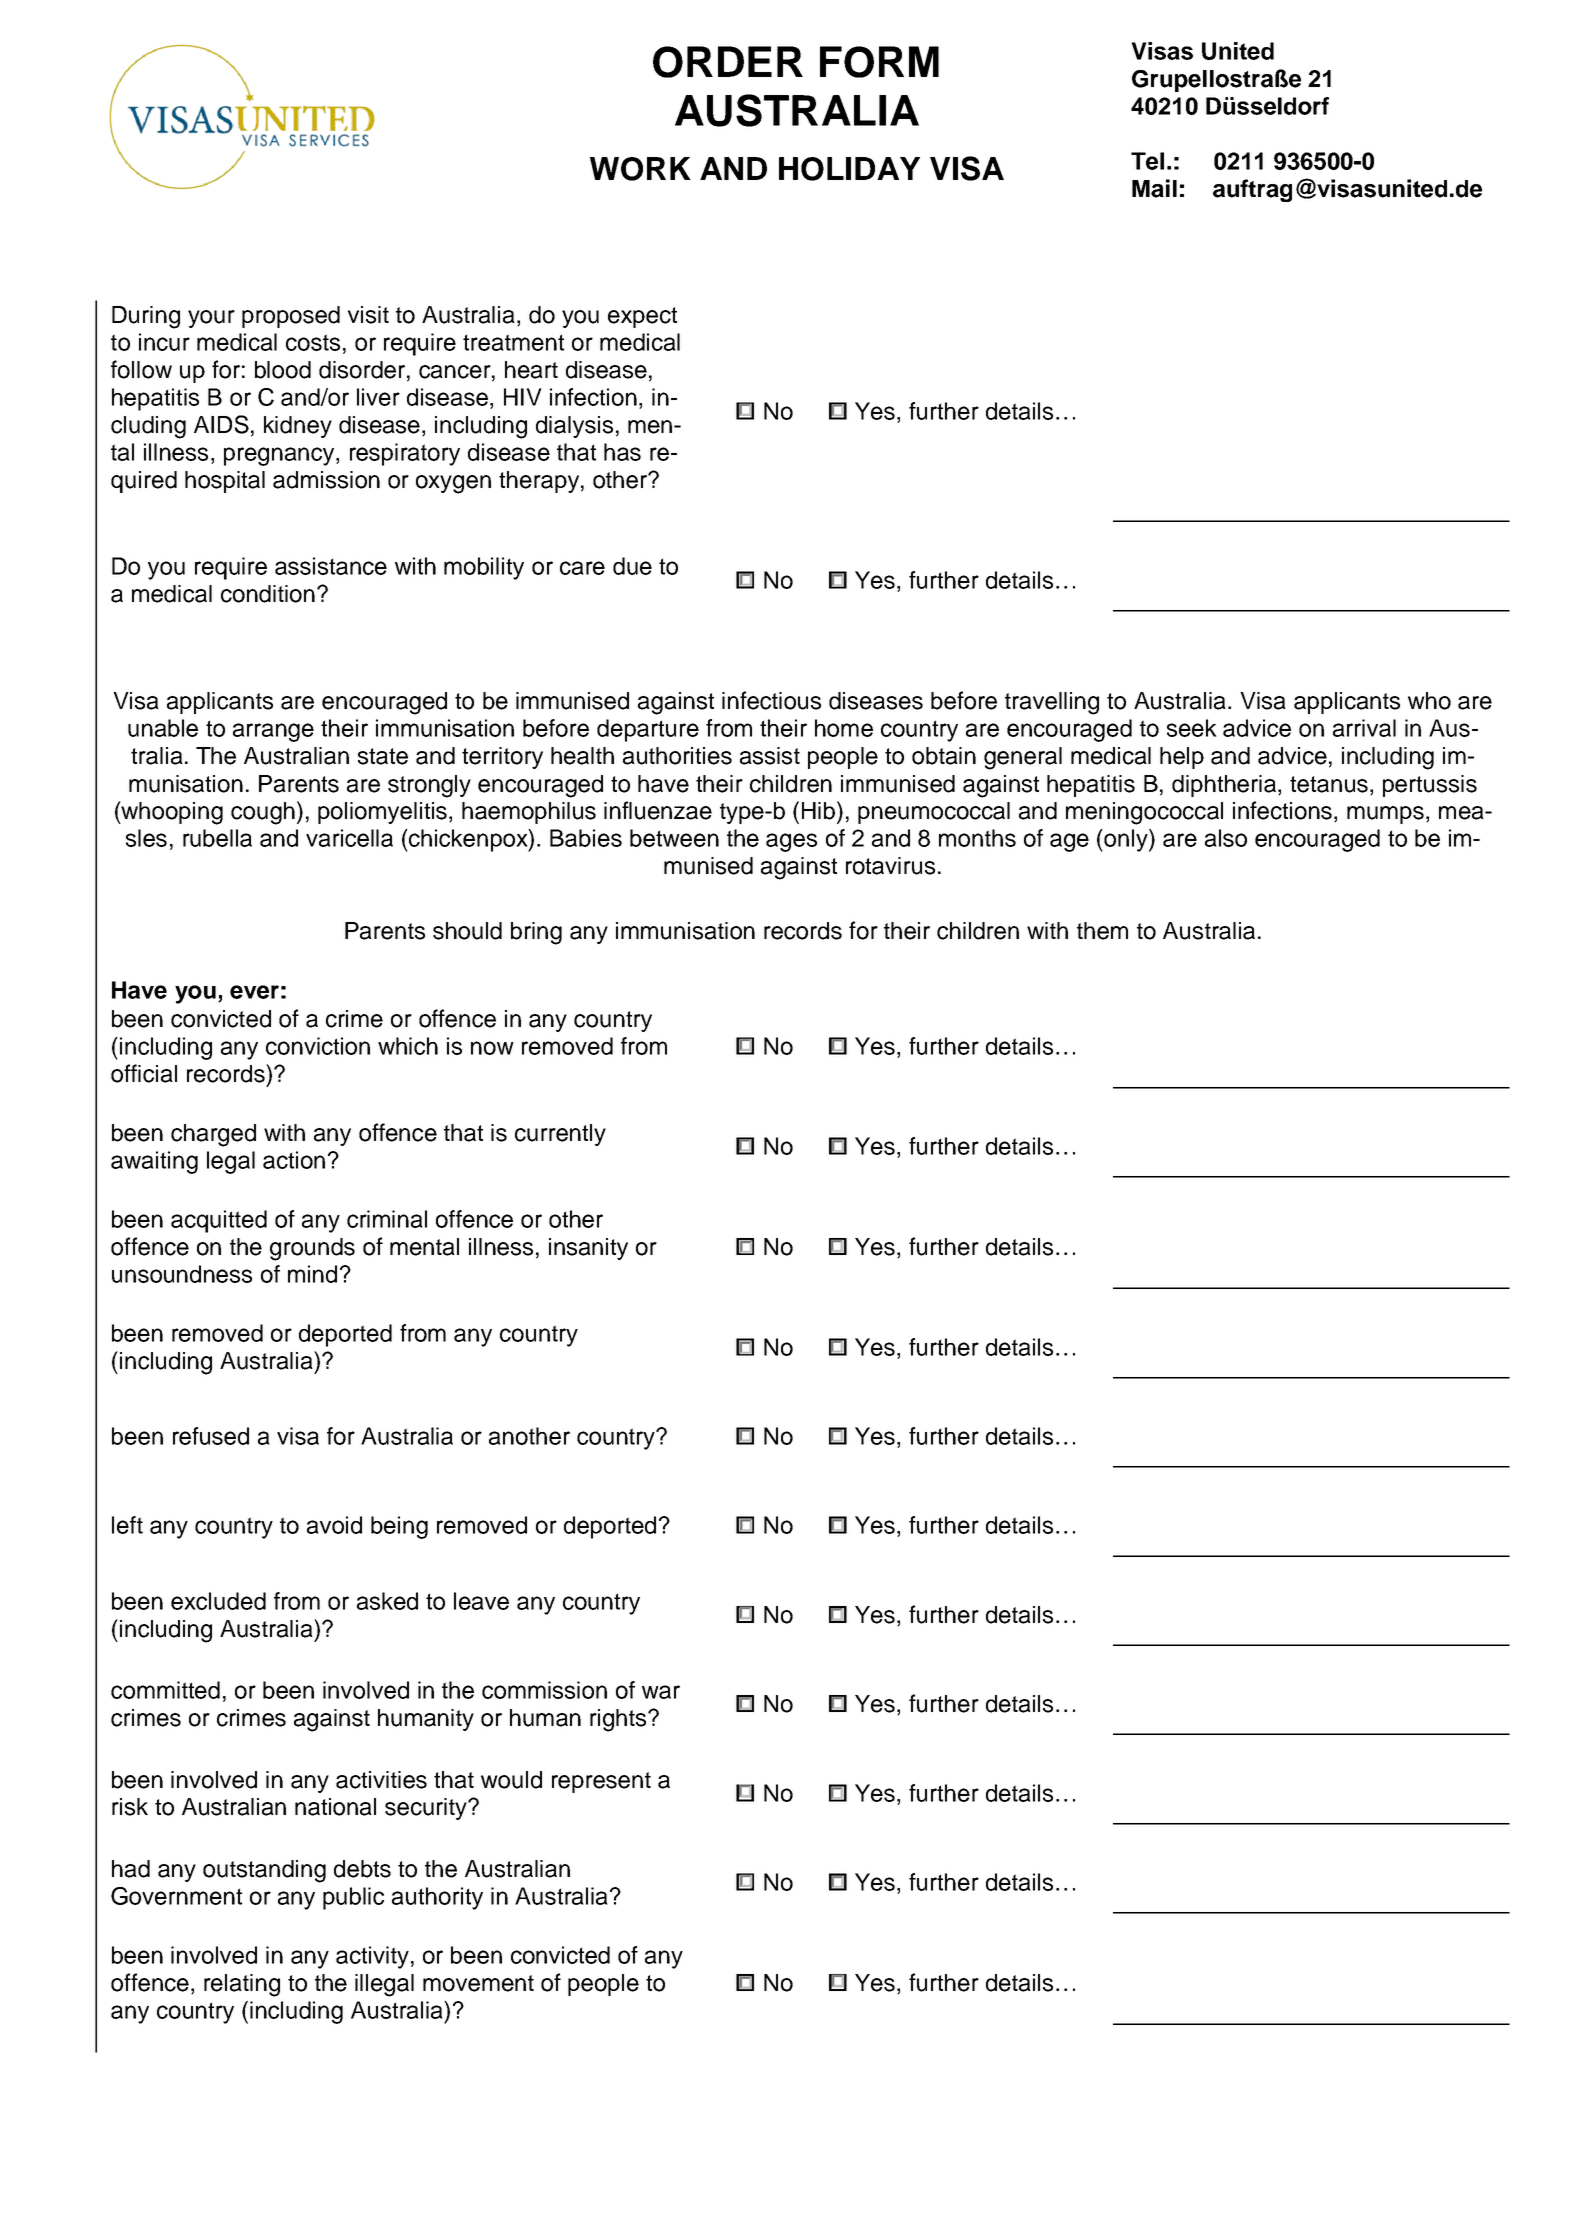 The width and height of the page is (1583, 2239). I want to click on condition, so click(268, 594).
